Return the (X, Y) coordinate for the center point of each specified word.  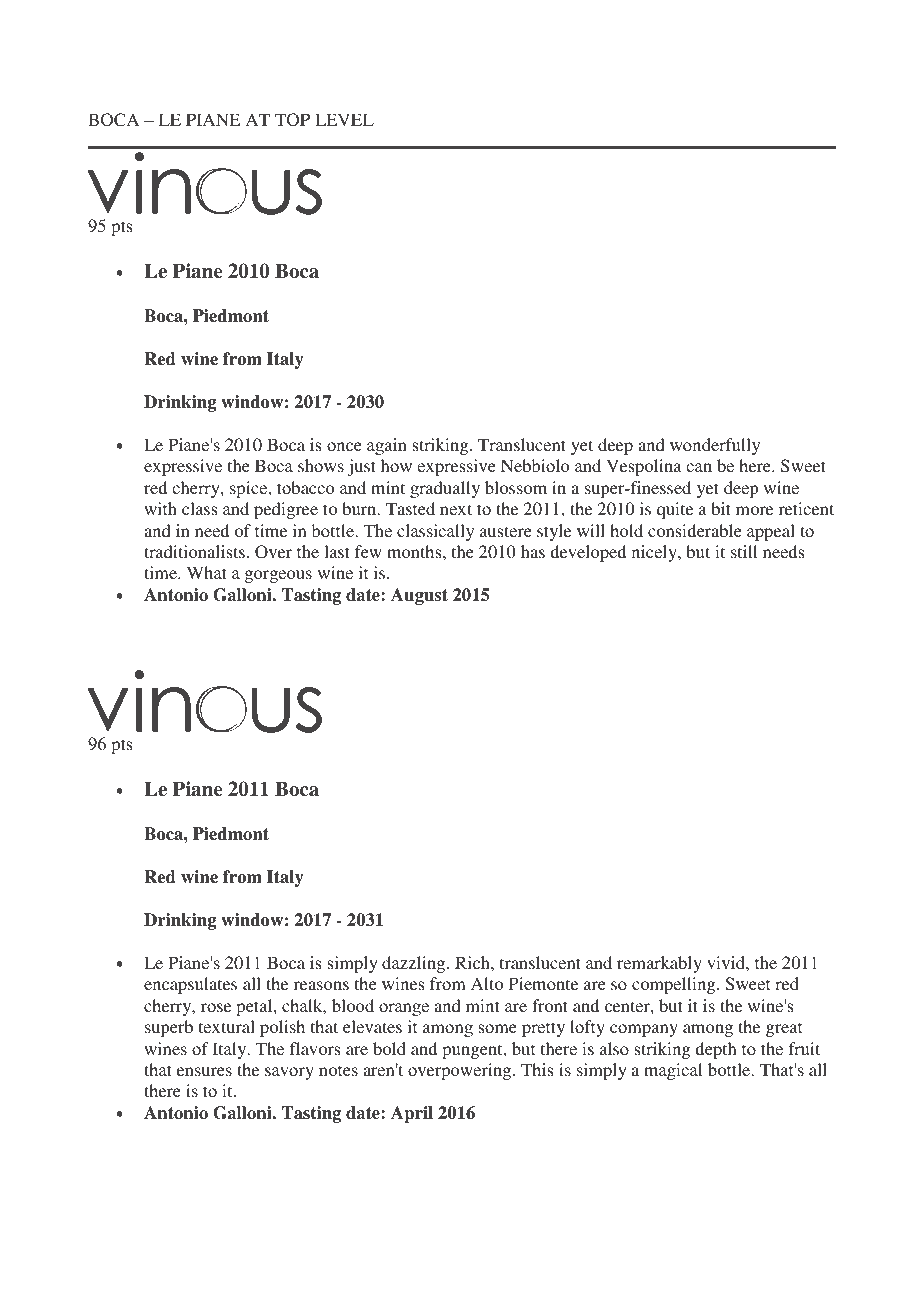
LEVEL (344, 119)
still (744, 551)
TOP (292, 120)
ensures (204, 1071)
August (419, 596)
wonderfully (715, 446)
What (207, 572)
